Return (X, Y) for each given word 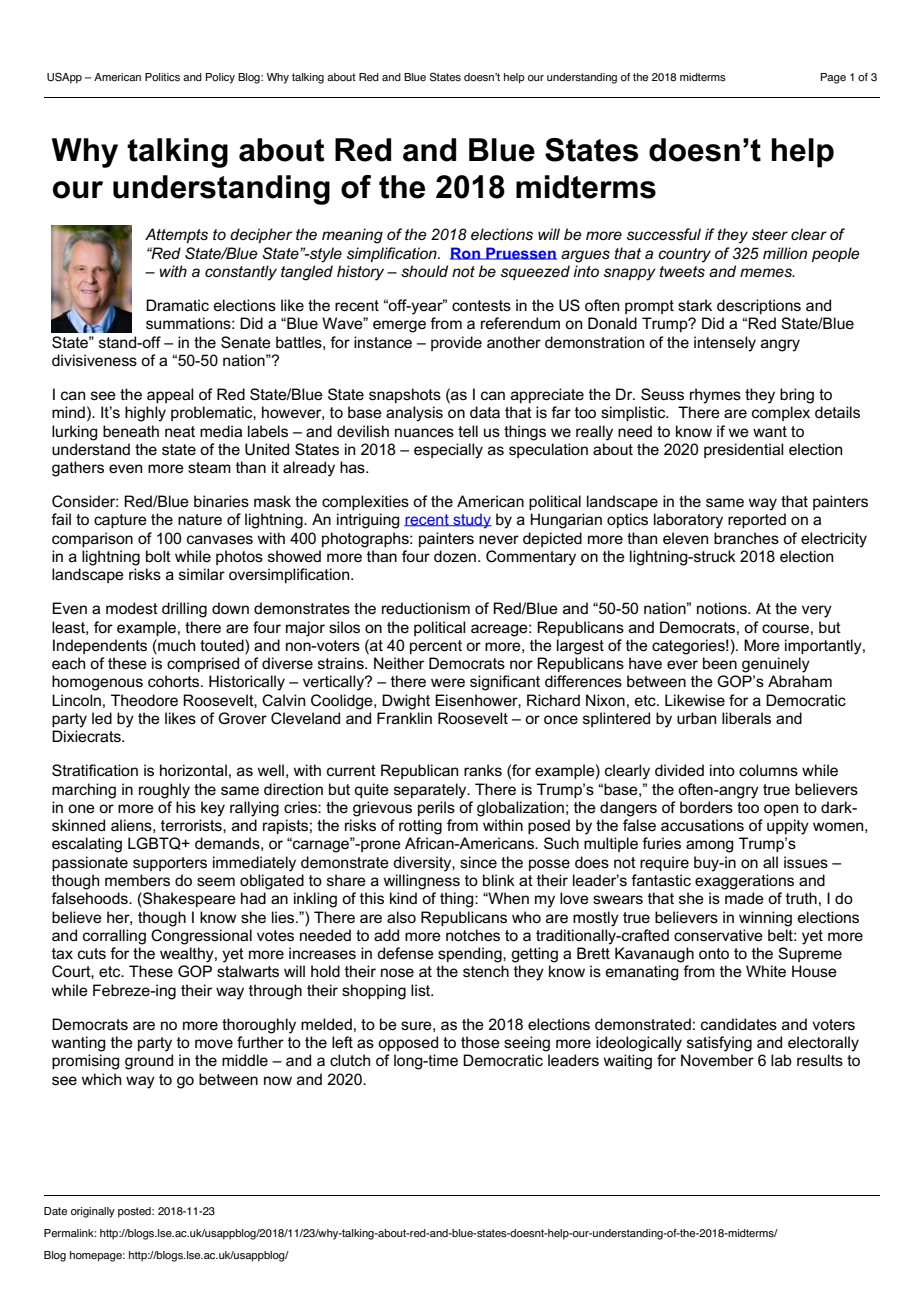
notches (473, 935)
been (720, 663)
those (480, 1042)
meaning (352, 236)
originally (93, 1212)
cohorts (175, 681)
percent (436, 647)
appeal (170, 395)
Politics (162, 77)
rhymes (715, 396)
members (137, 880)
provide (456, 343)
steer (770, 234)
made (744, 898)
